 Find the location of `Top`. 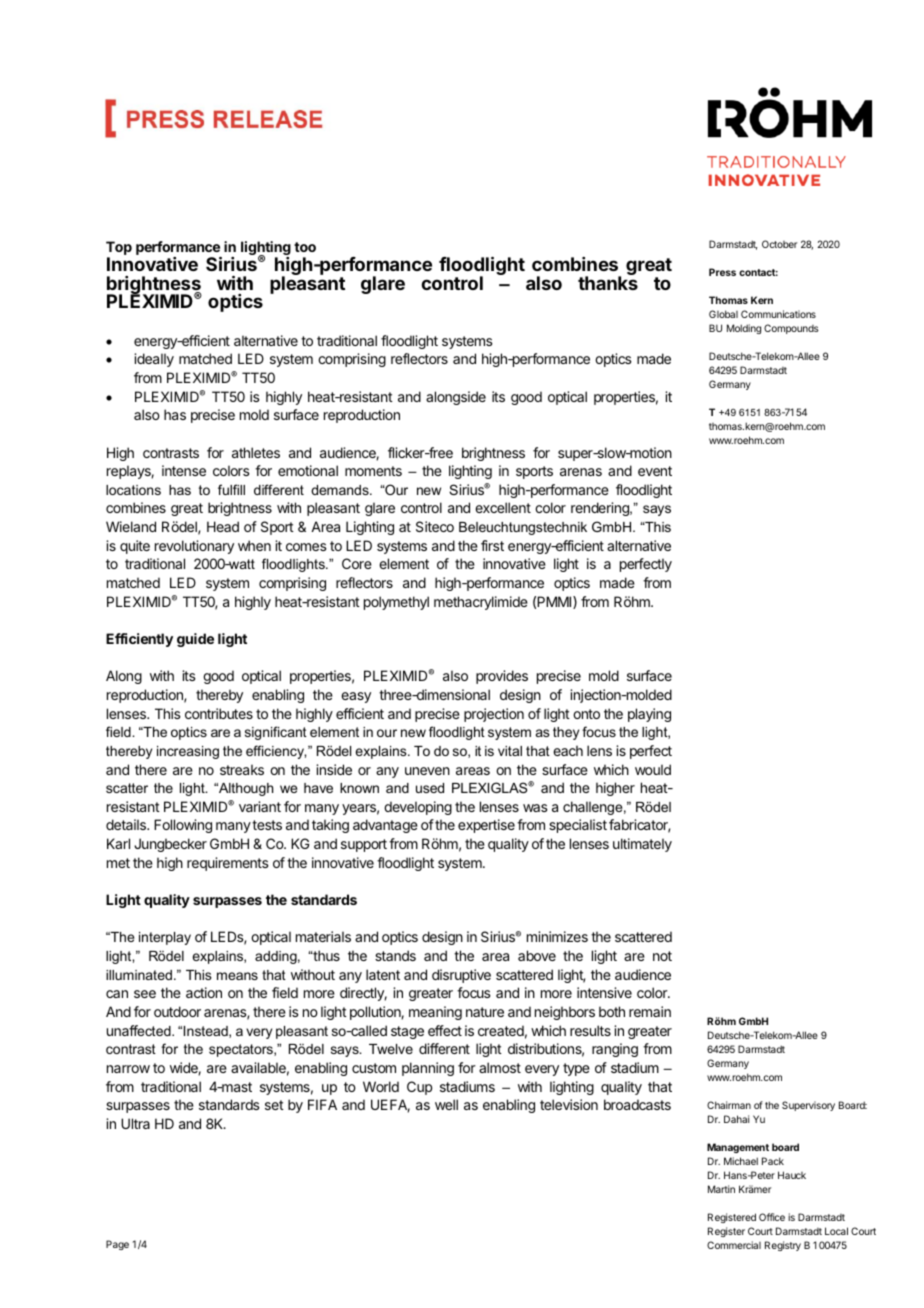

Top is located at coordinates (119, 249).
